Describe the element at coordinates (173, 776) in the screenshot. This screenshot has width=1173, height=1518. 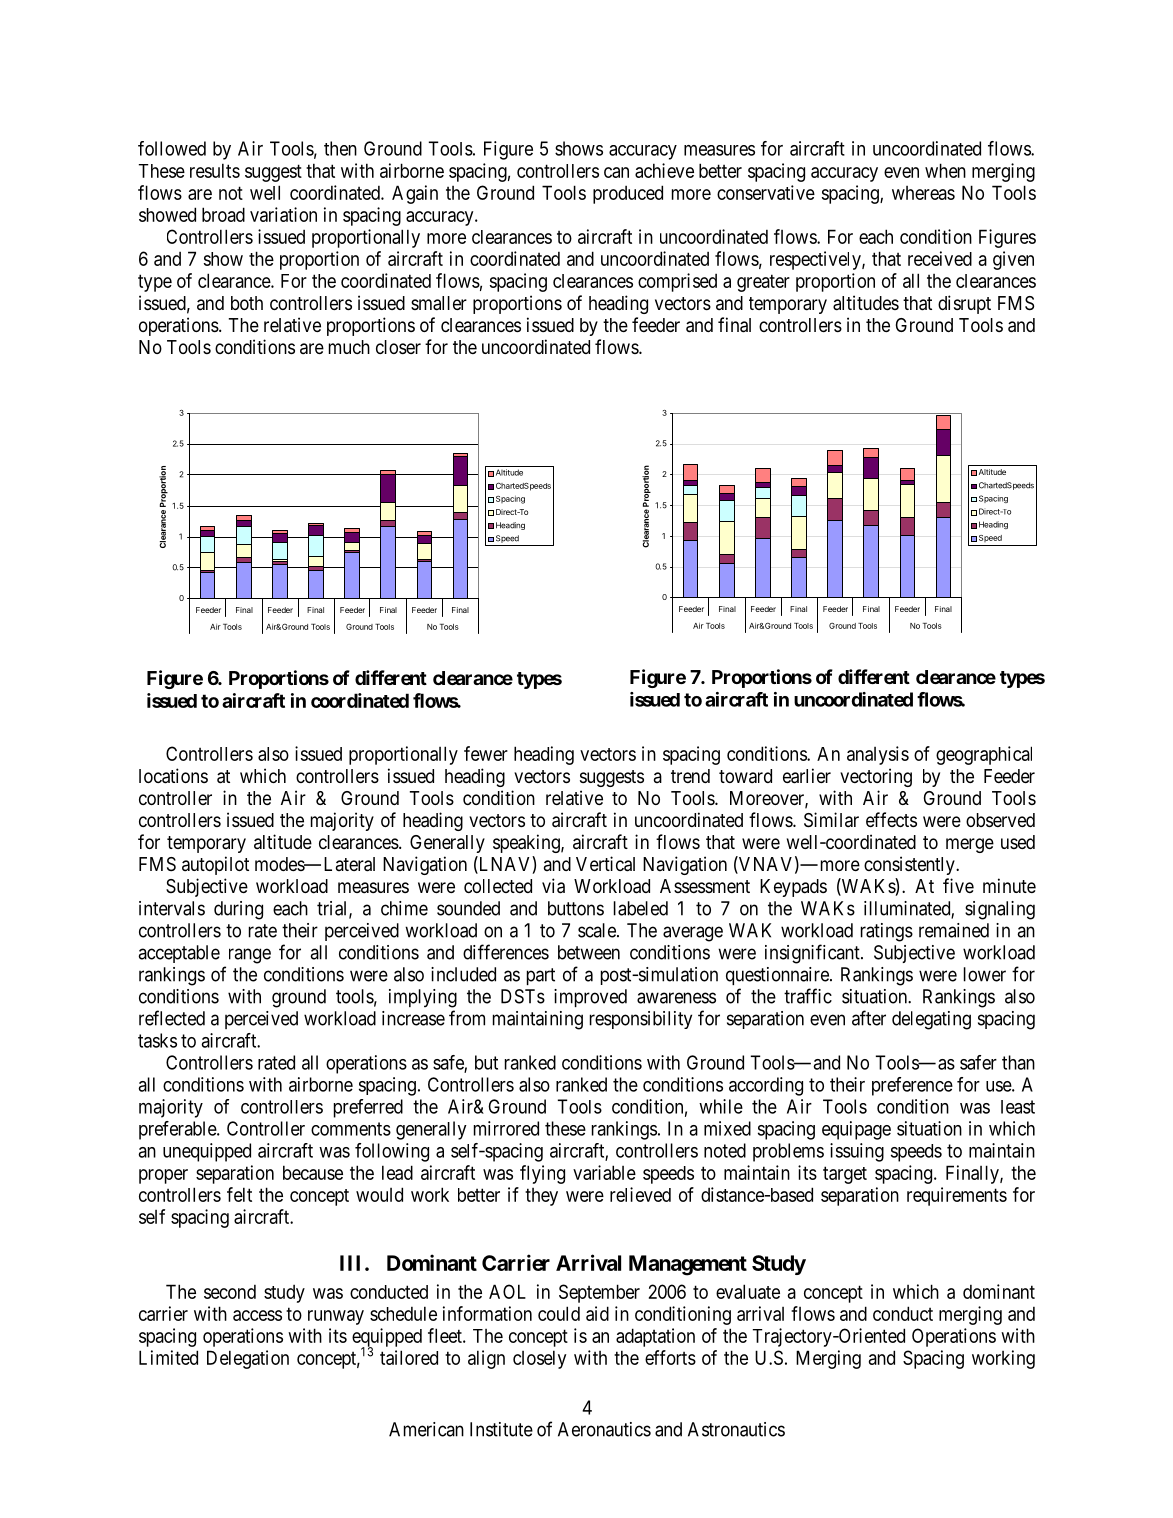
I see `locations` at that location.
